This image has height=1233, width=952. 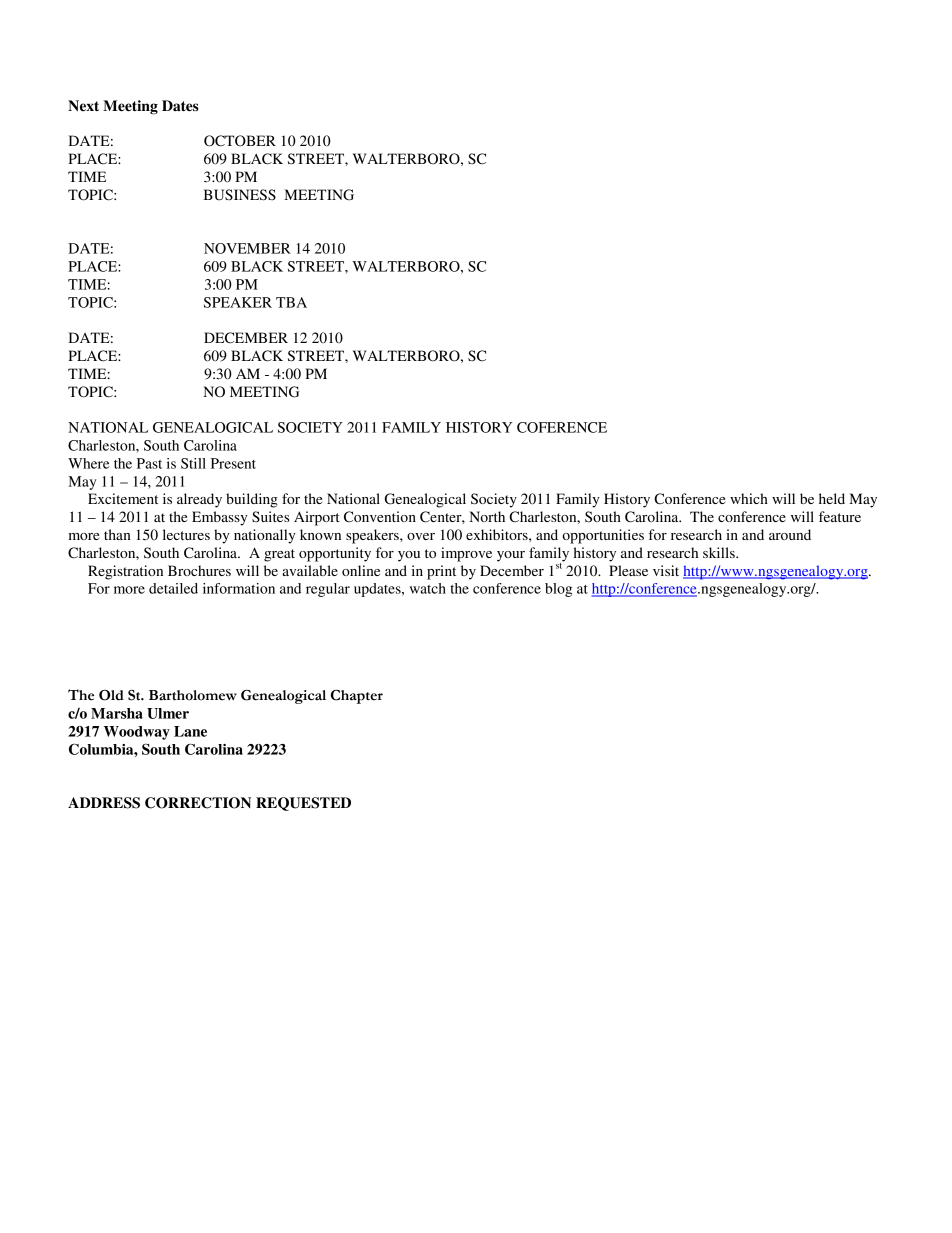 I want to click on Present, so click(x=233, y=463).
